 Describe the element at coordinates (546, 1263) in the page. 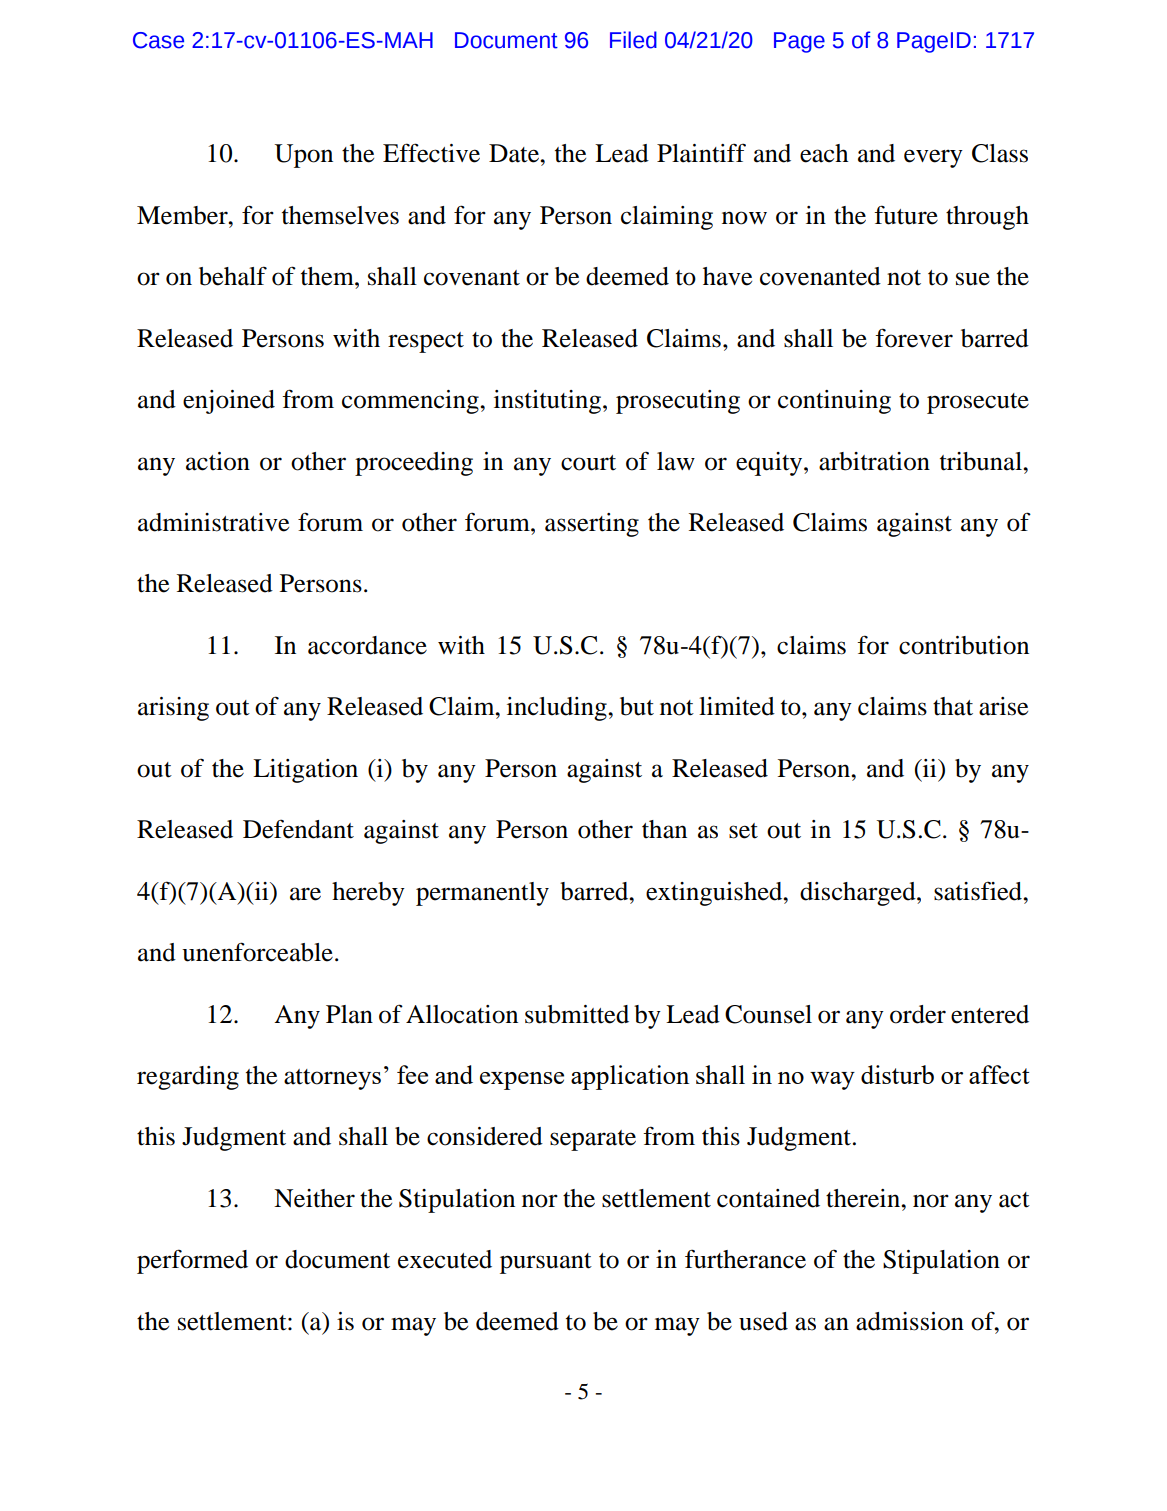

I see `pursuant` at that location.
